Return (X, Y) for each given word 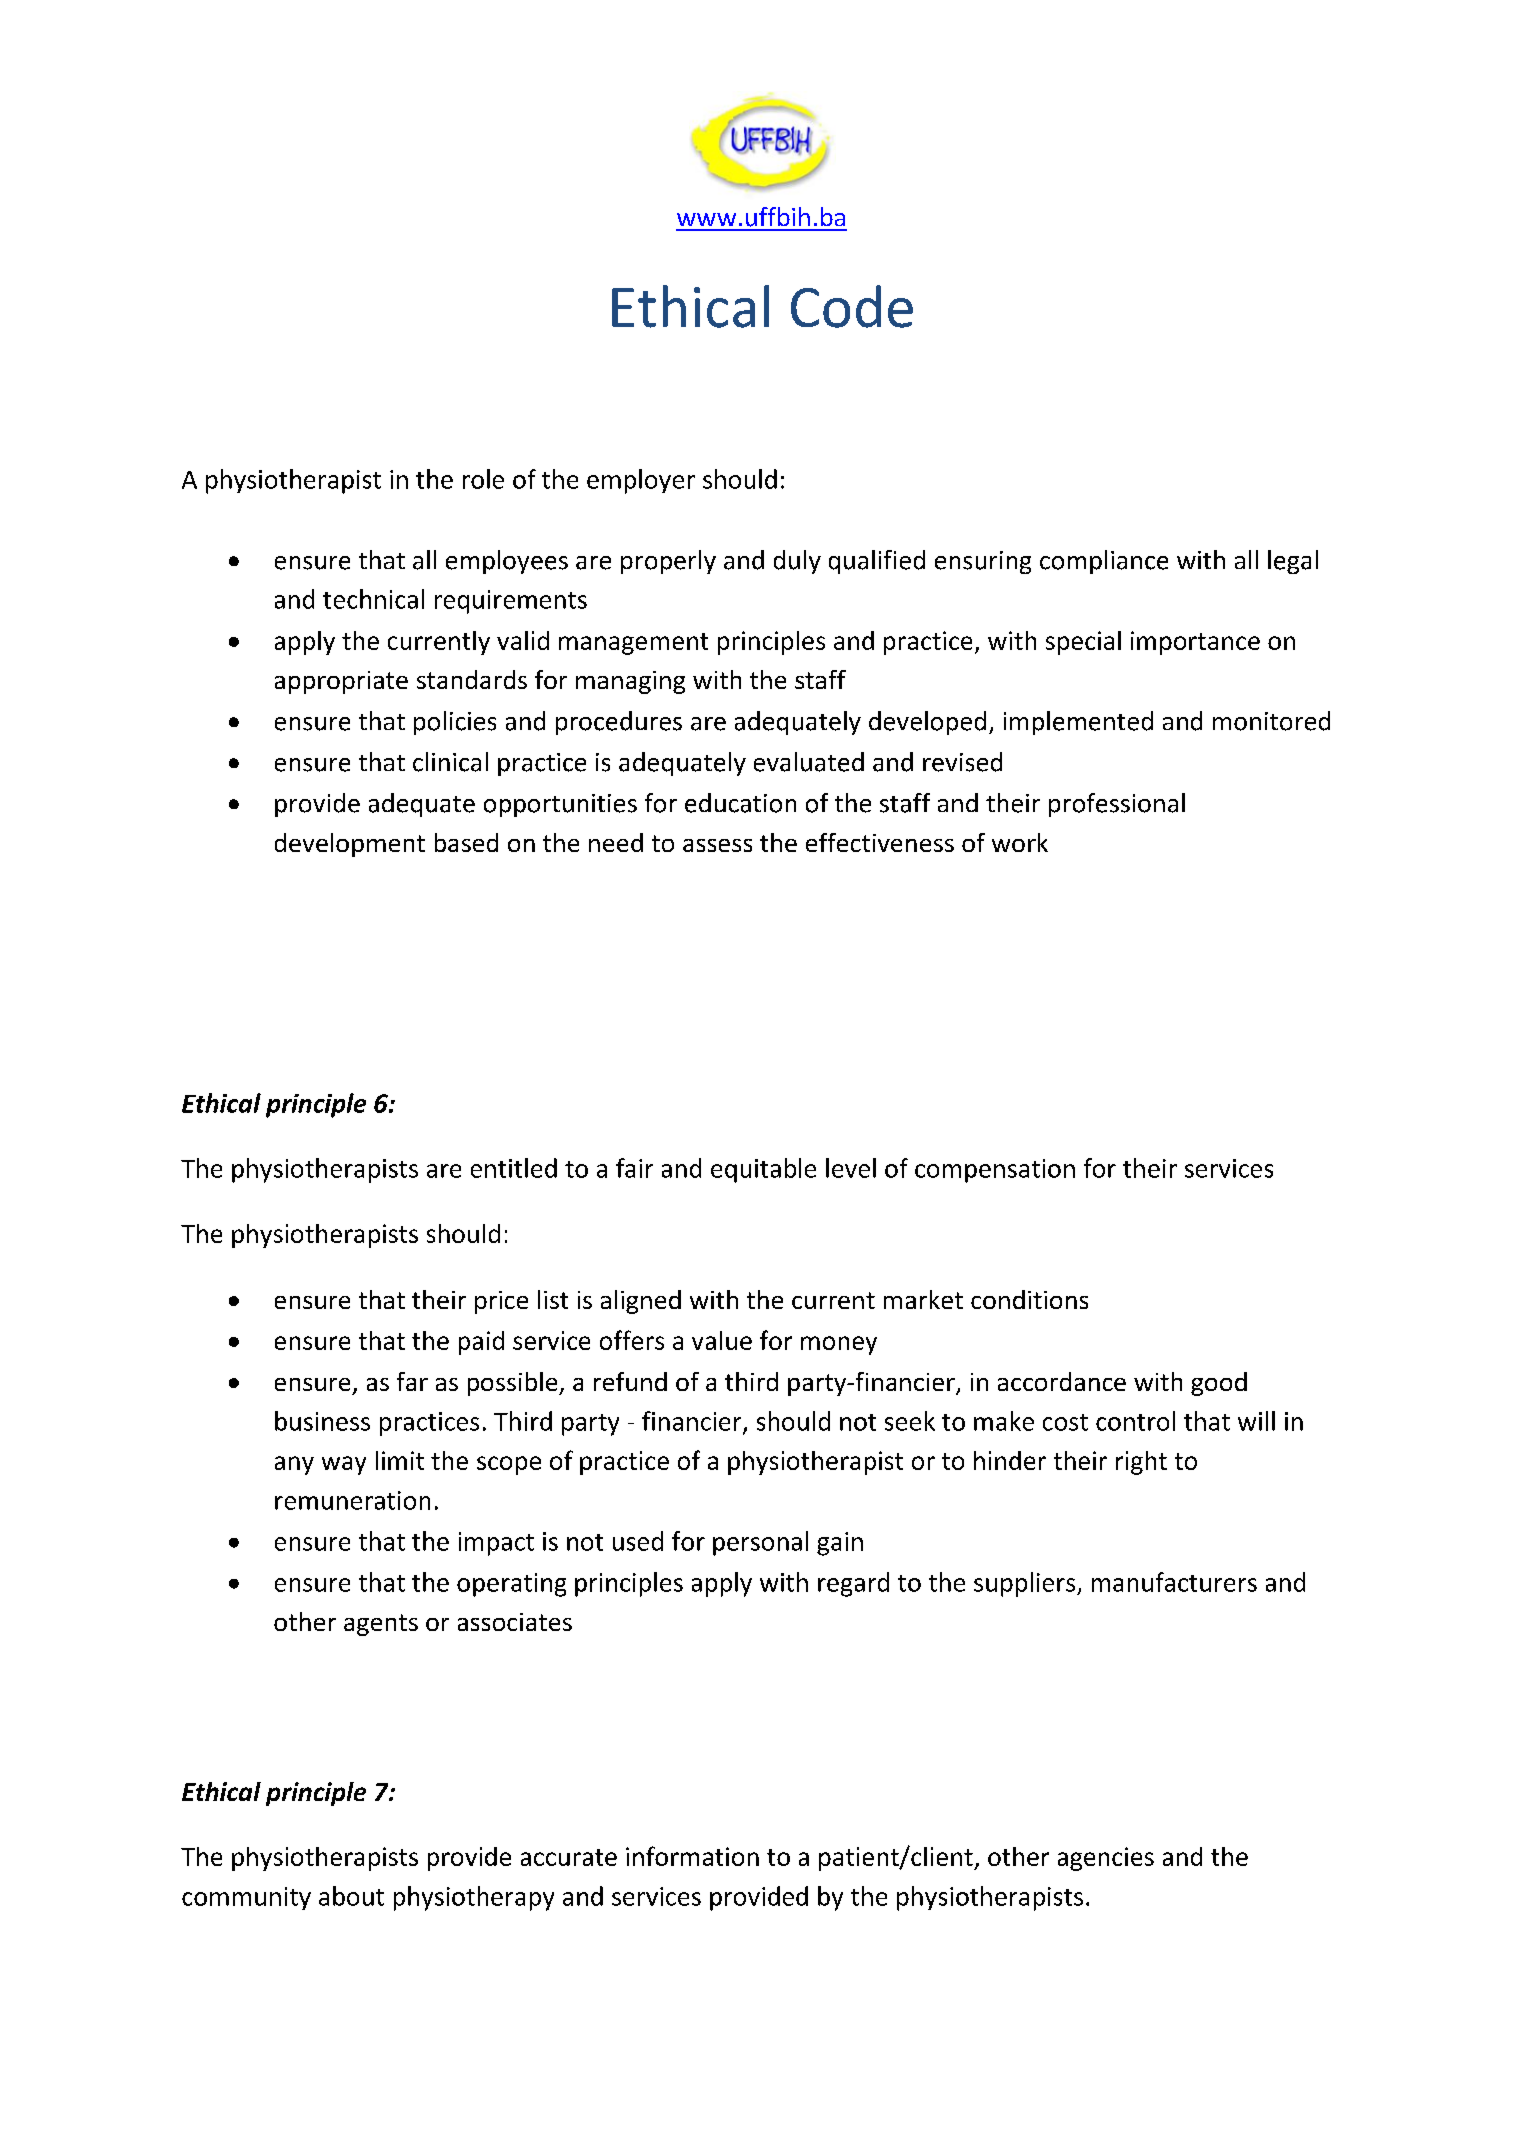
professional (1117, 805)
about (351, 1896)
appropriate (341, 682)
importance (1195, 643)
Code (852, 306)
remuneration (352, 1500)
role (483, 479)
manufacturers (1174, 1582)
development (350, 845)
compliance (1104, 562)
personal (760, 1543)
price (501, 1302)
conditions (1029, 1299)
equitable (763, 1170)
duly (797, 562)
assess (717, 845)
